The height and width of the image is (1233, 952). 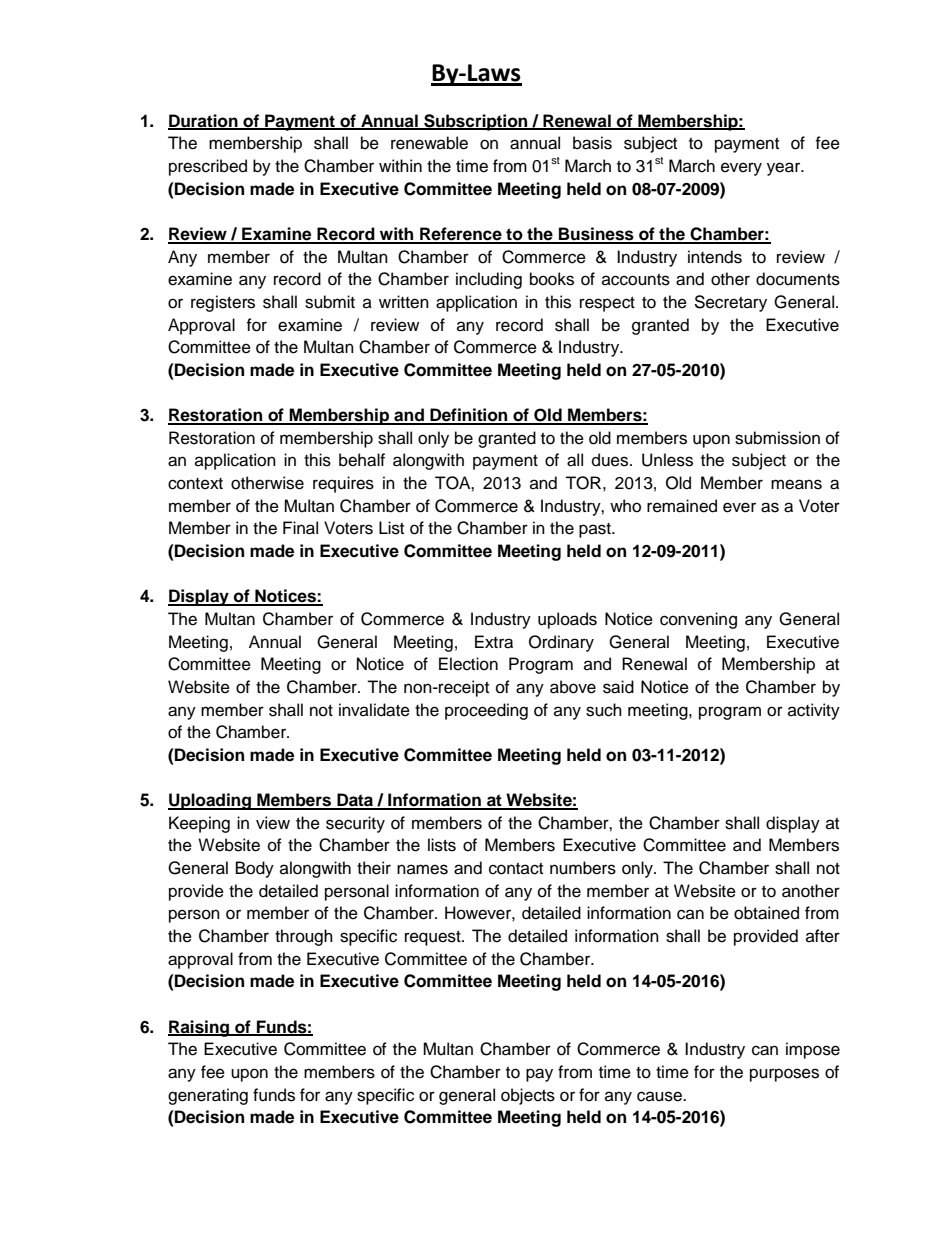 What do you see at coordinates (784, 1075) in the image?
I see `purposes` at bounding box center [784, 1075].
